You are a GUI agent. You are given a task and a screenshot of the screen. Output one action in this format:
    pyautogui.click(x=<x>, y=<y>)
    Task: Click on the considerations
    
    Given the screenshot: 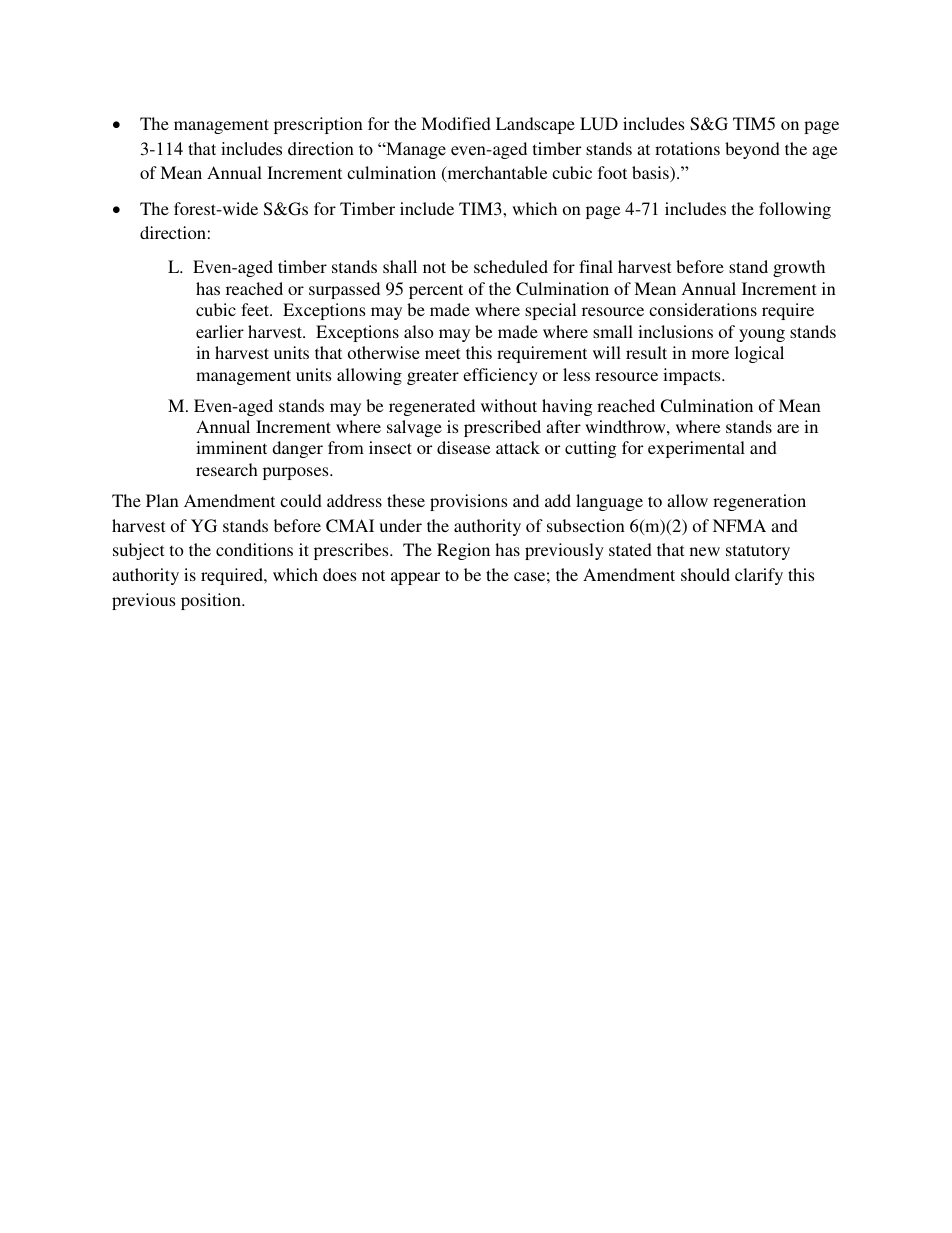 What is the action you would take?
    pyautogui.click(x=703, y=309)
